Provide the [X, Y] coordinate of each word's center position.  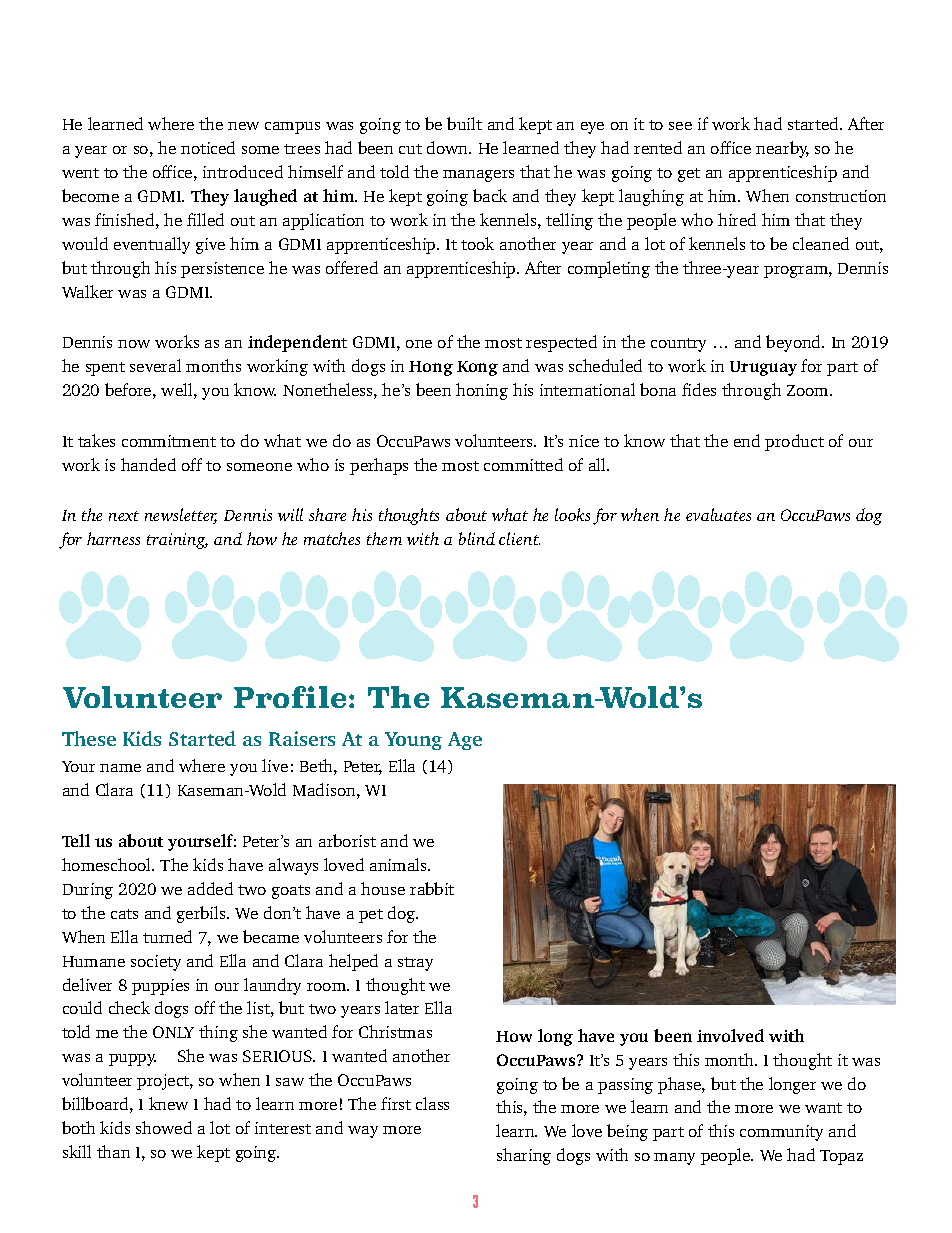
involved [730, 1035]
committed [523, 464]
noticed [208, 147]
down [449, 147]
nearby [782, 149]
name [120, 768]
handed [148, 464]
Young [413, 741]
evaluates [718, 514]
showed [164, 1127]
